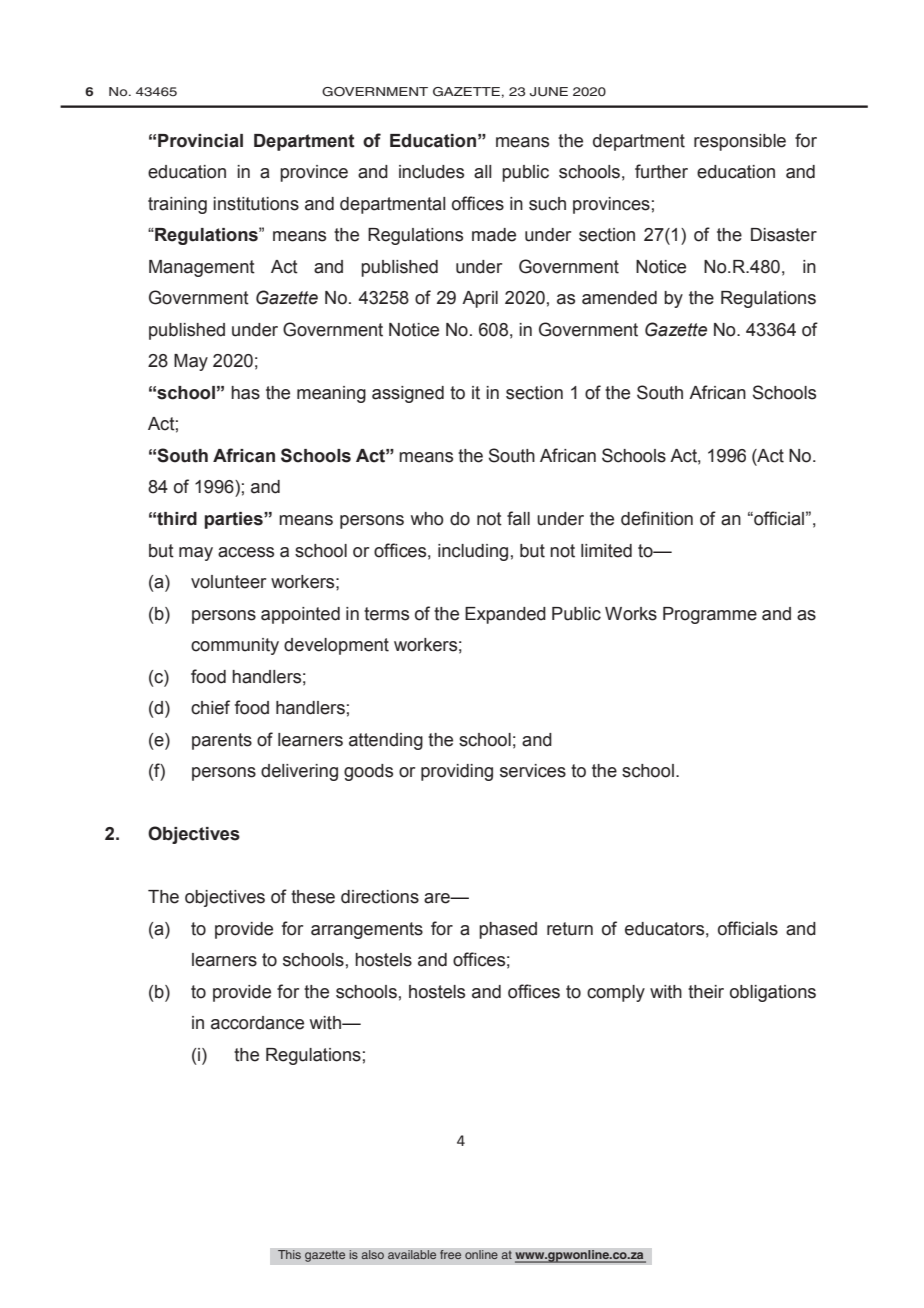 The image size is (924, 1308). I want to click on responsible, so click(740, 142).
